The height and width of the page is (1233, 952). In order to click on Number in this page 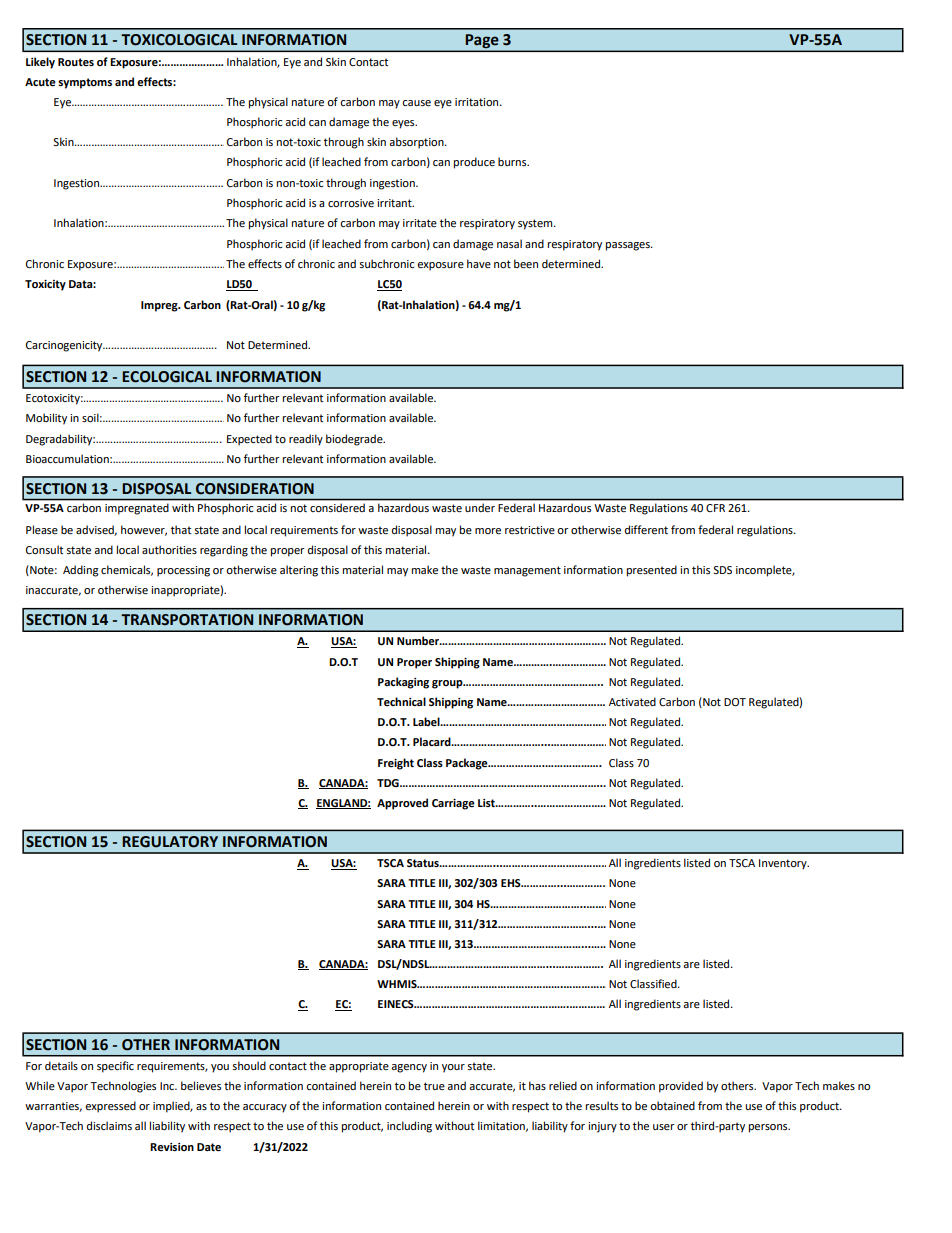, I will do `click(419, 640)`.
